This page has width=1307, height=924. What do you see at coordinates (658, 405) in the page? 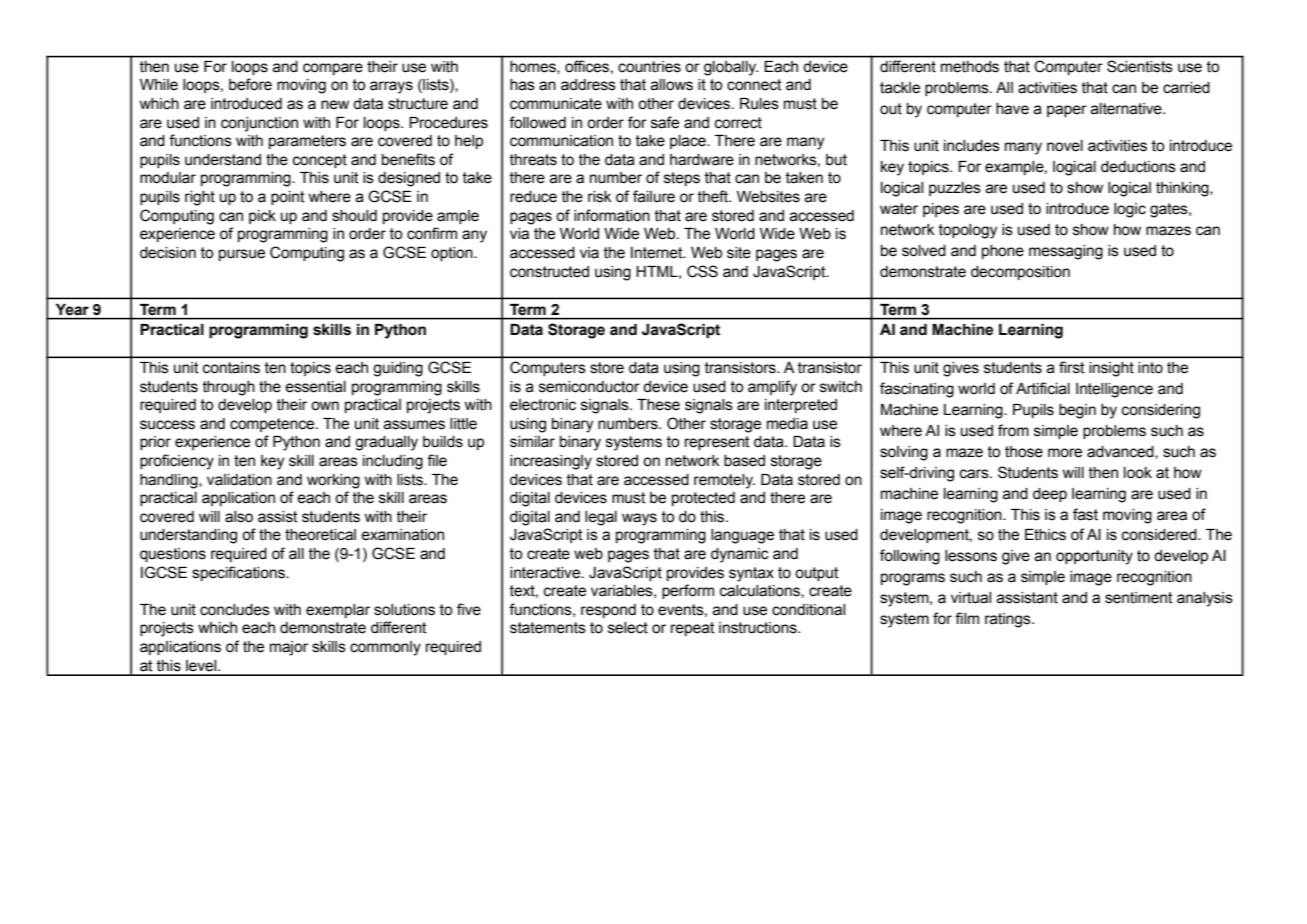
I see `These` at bounding box center [658, 405].
